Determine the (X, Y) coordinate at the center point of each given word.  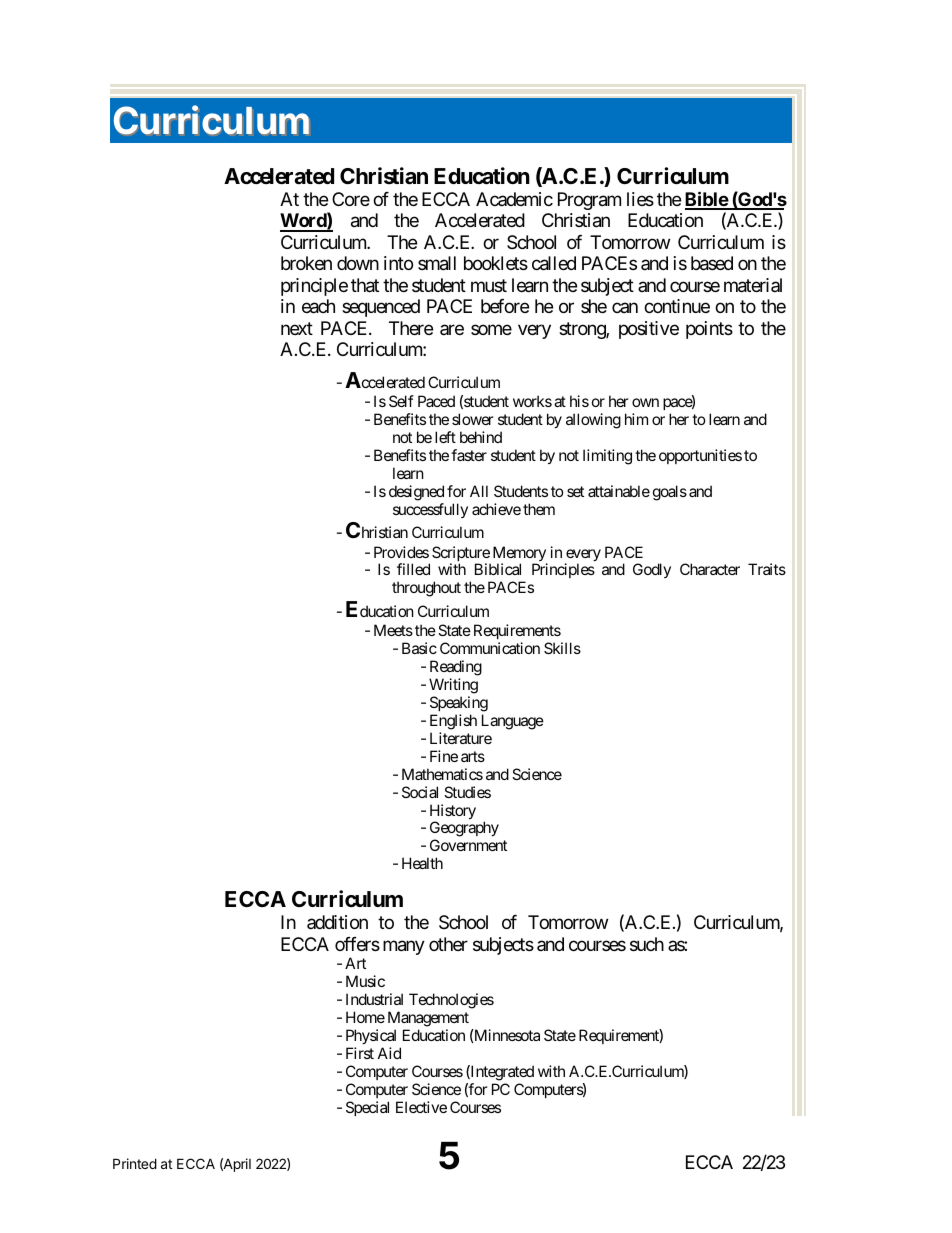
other (448, 944)
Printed (135, 1163)
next (297, 328)
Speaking (459, 704)
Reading (456, 669)
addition (337, 922)
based (712, 263)
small (437, 263)
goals (670, 493)
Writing (453, 687)
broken (306, 263)
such (647, 944)
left (445, 437)
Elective (421, 1107)
